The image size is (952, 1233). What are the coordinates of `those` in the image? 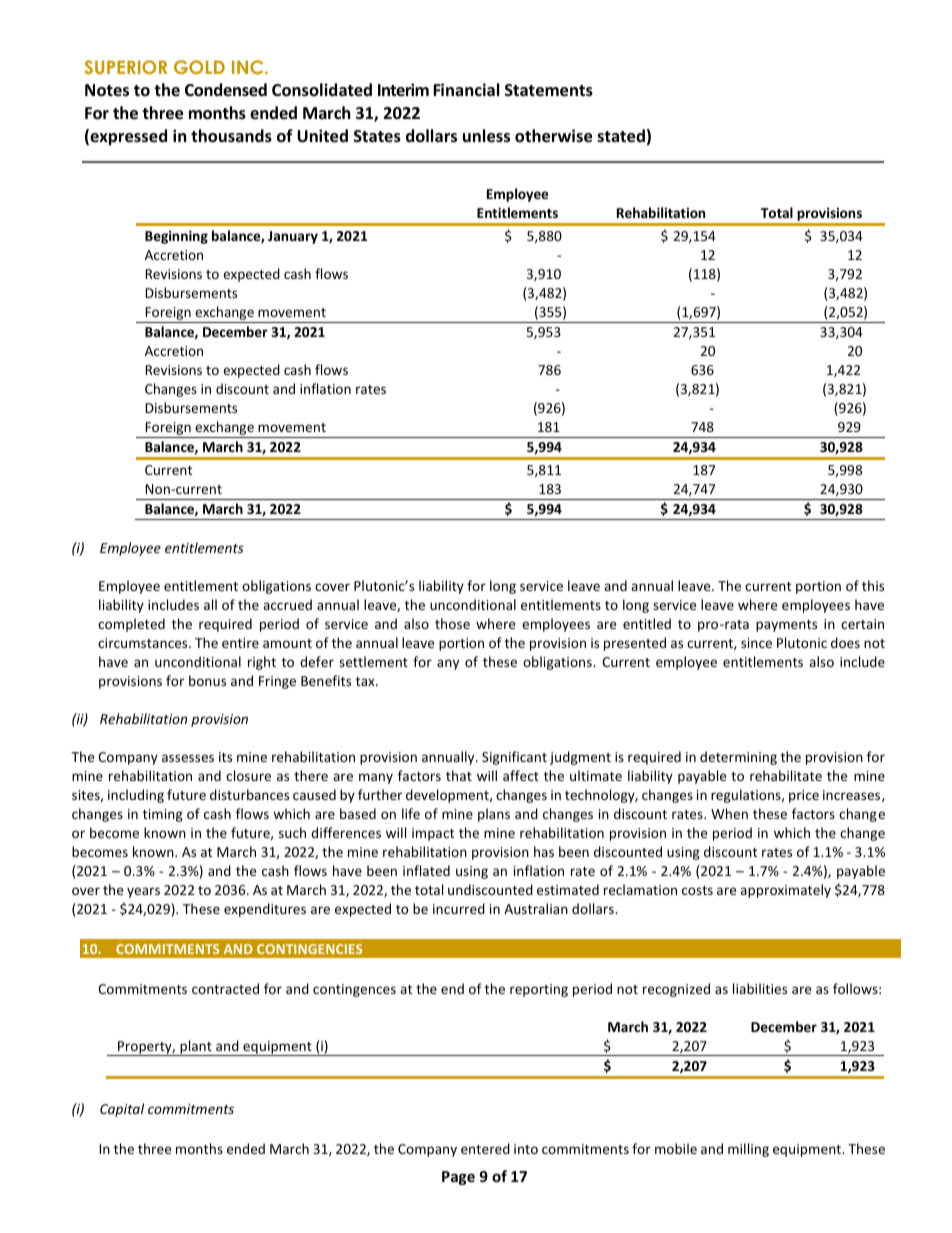 It's located at (452, 623).
